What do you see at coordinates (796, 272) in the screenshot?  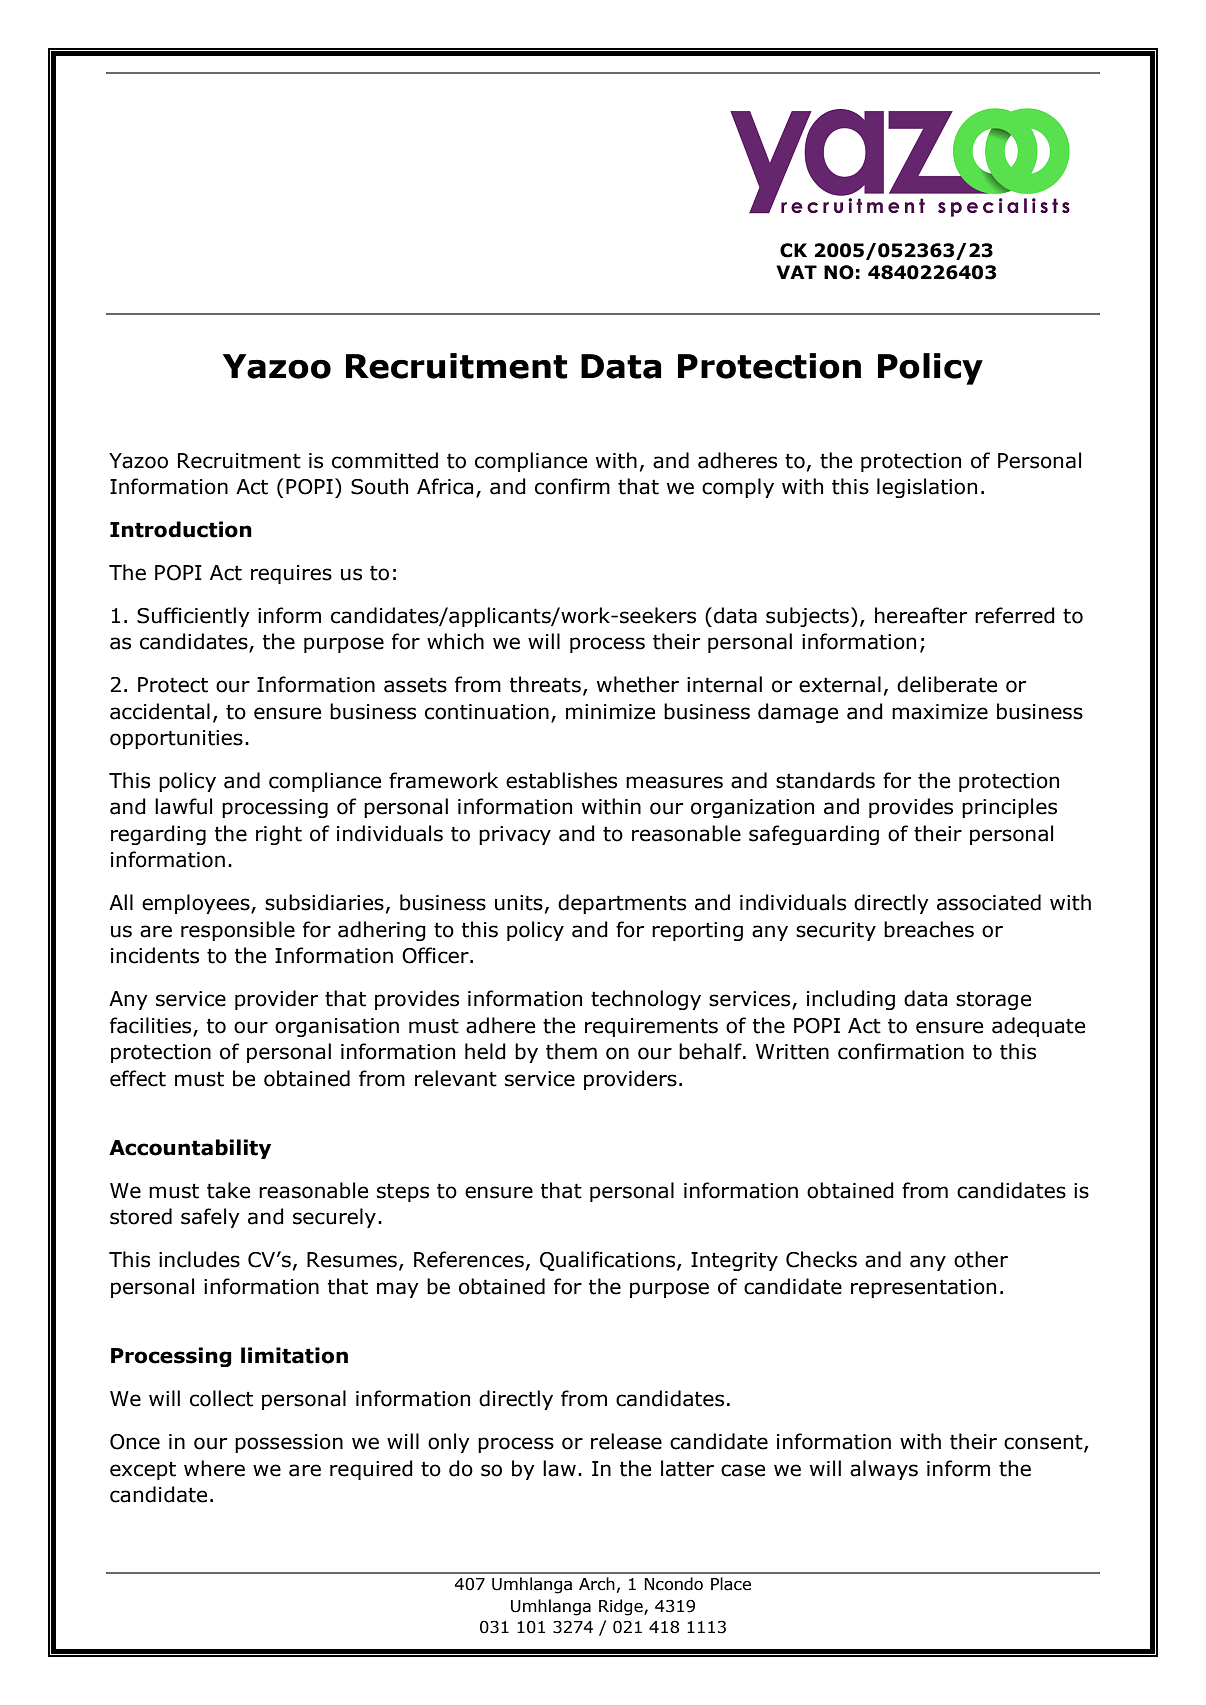 I see `VAT` at bounding box center [796, 272].
